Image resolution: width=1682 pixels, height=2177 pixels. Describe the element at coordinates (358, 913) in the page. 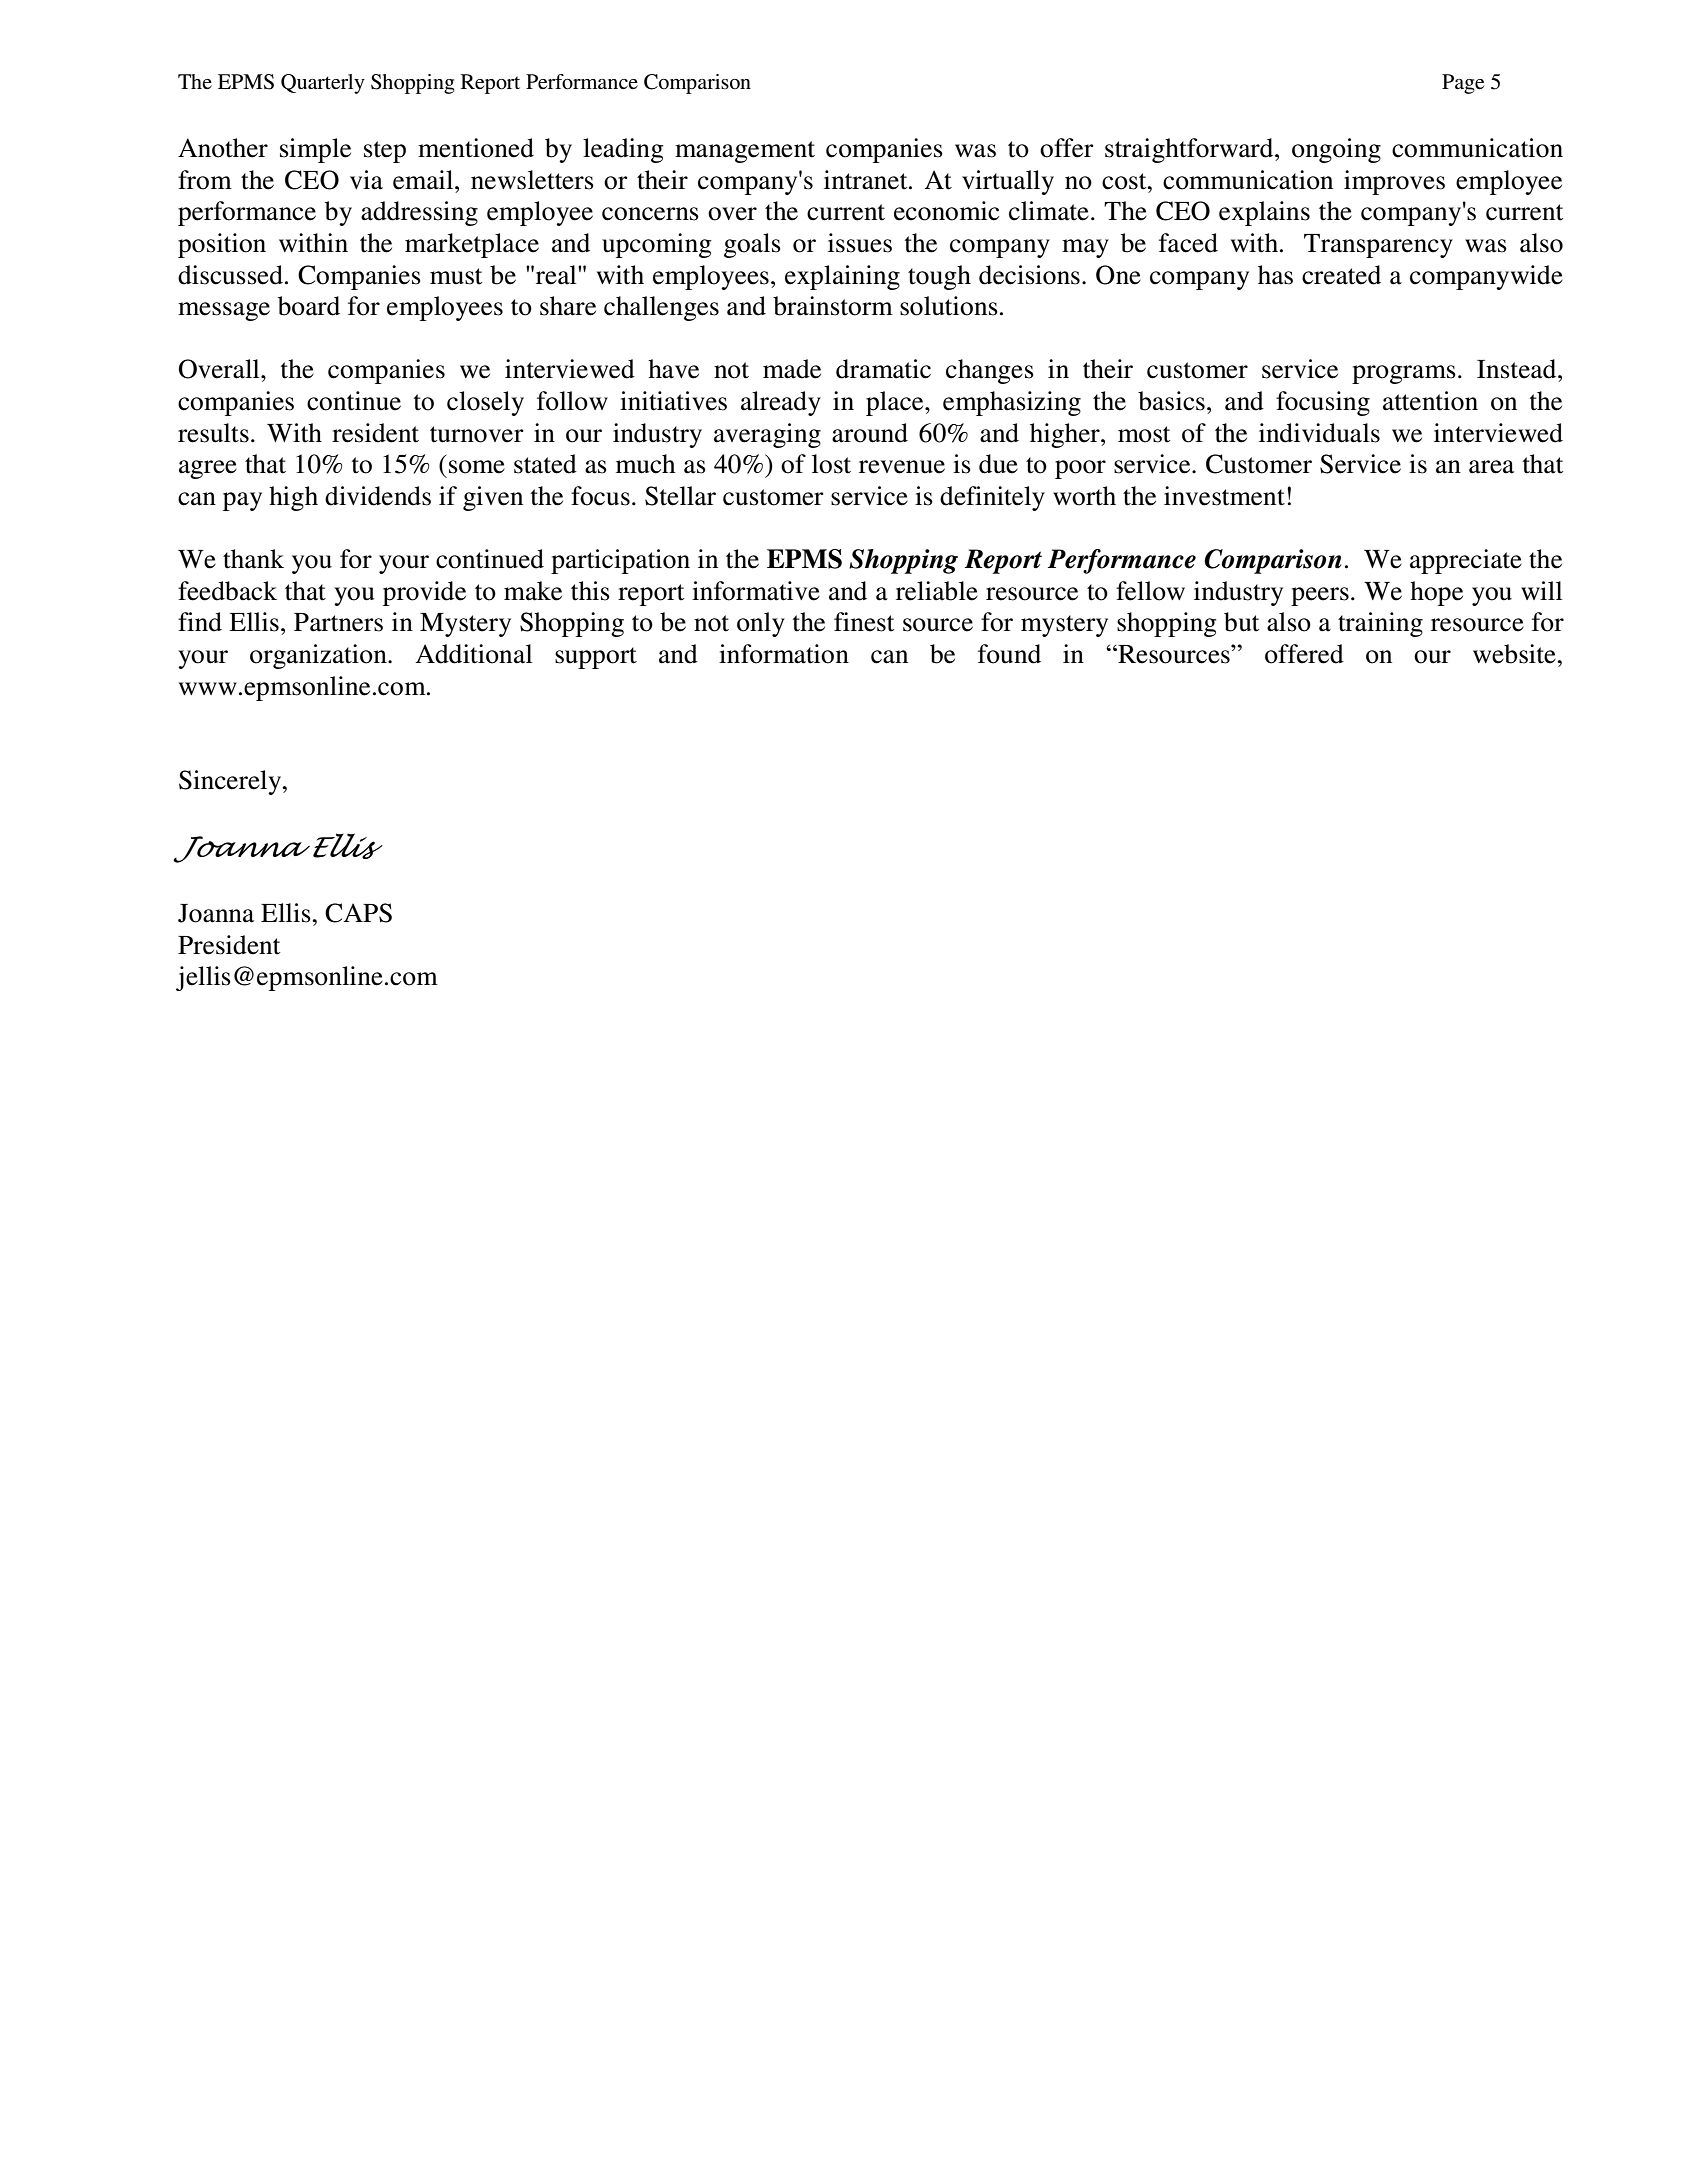

I see `CAPS` at that location.
